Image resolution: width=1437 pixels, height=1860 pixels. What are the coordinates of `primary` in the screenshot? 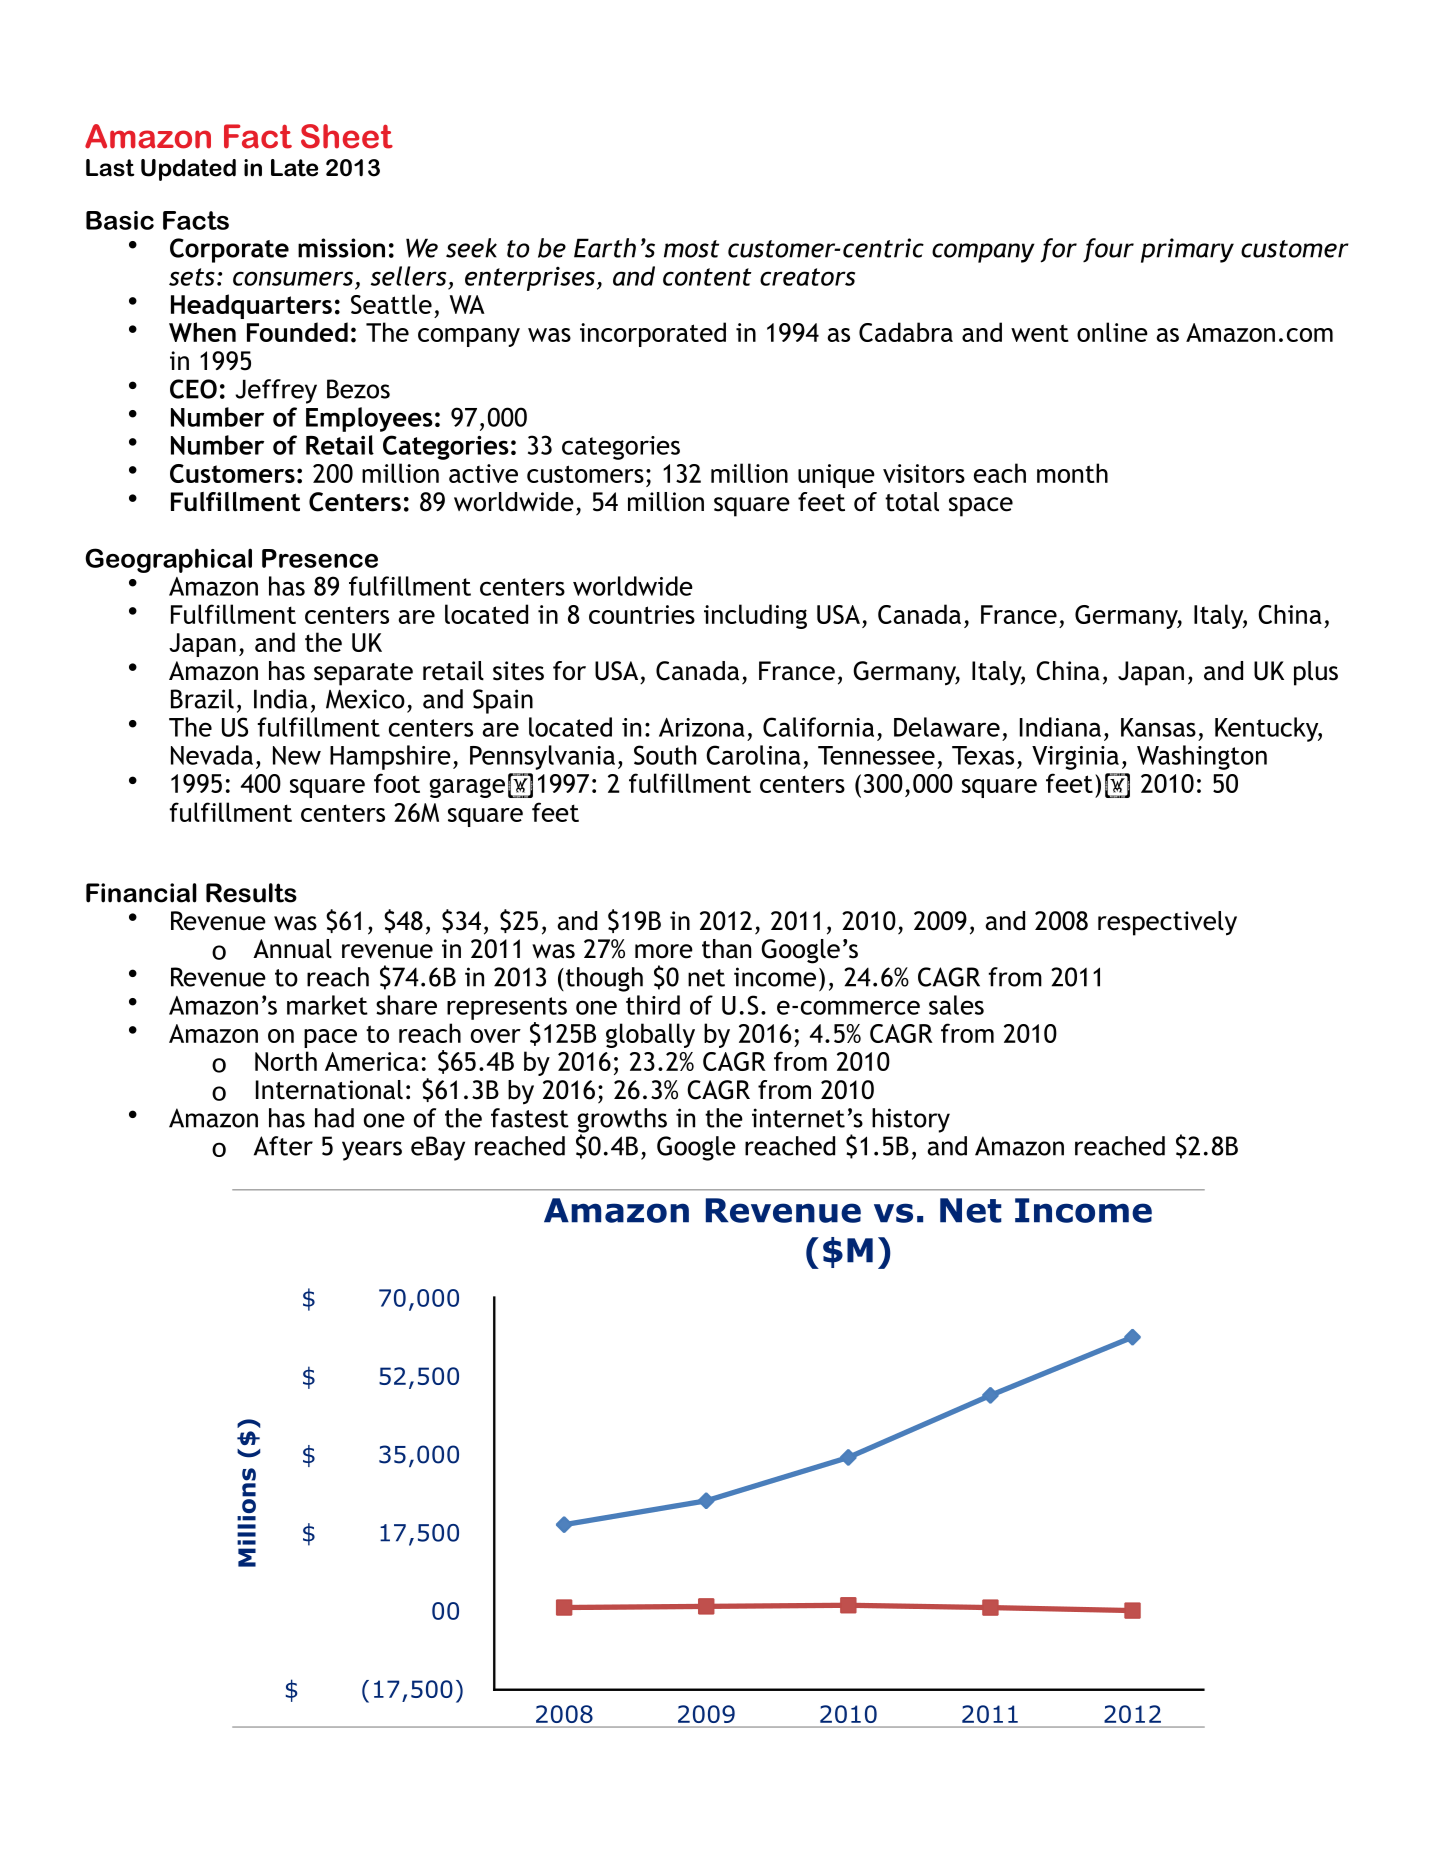 It's located at (1187, 250).
